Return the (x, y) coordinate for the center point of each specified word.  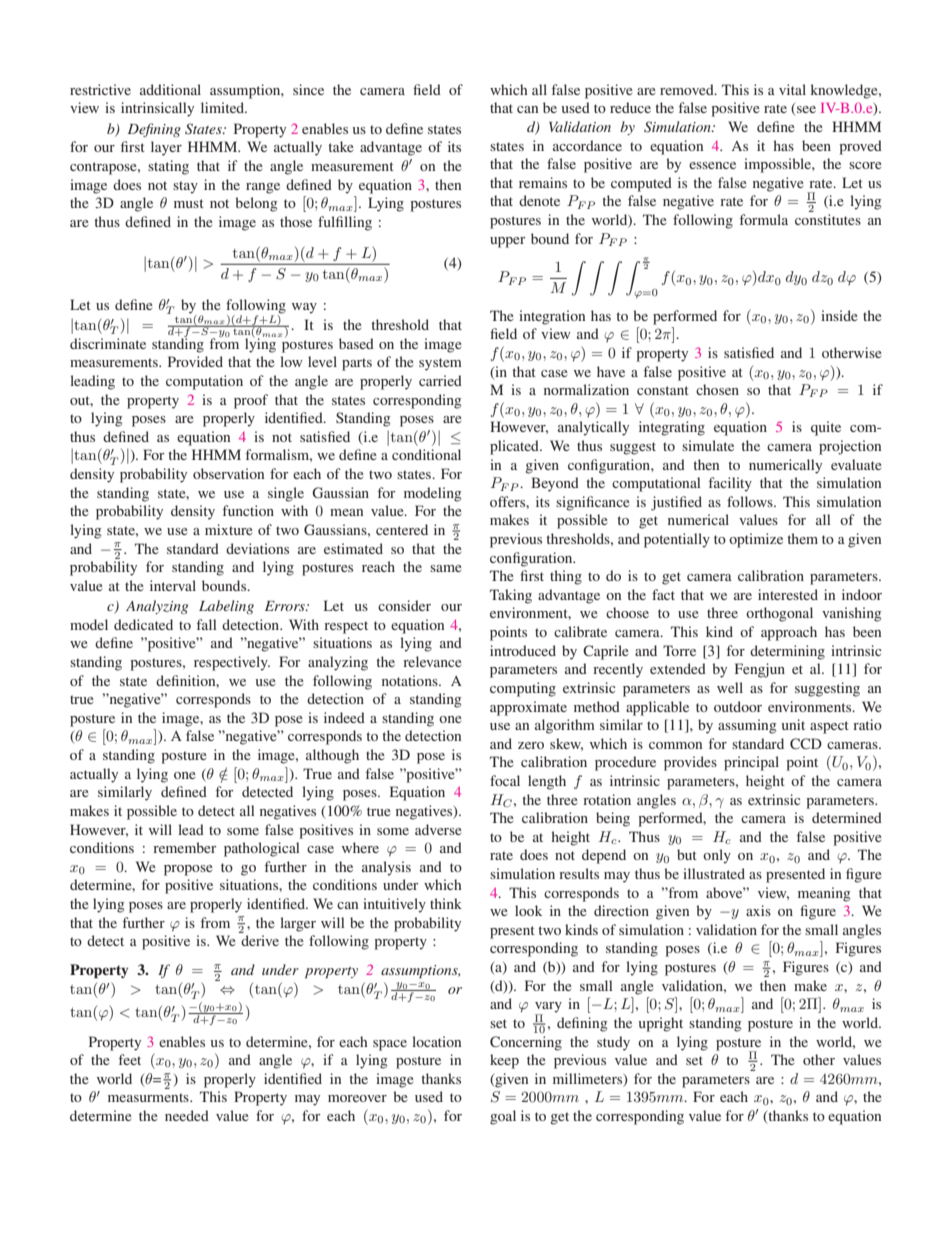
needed (187, 1115)
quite (826, 428)
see (805, 111)
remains (543, 182)
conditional (426, 454)
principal (751, 763)
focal (505, 780)
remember (185, 847)
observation (228, 473)
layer (166, 148)
